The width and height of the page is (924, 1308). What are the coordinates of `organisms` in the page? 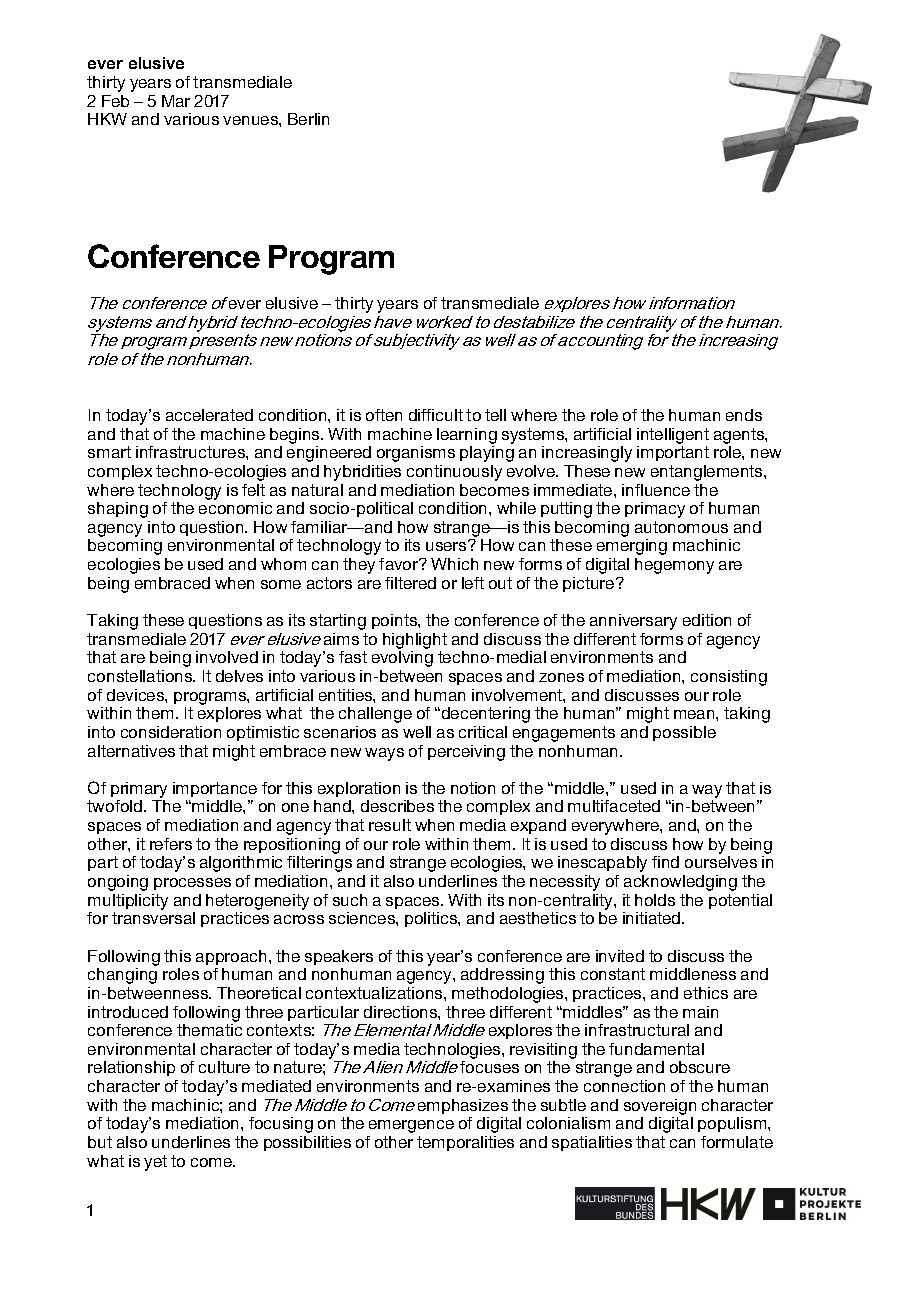 It's located at (416, 454).
